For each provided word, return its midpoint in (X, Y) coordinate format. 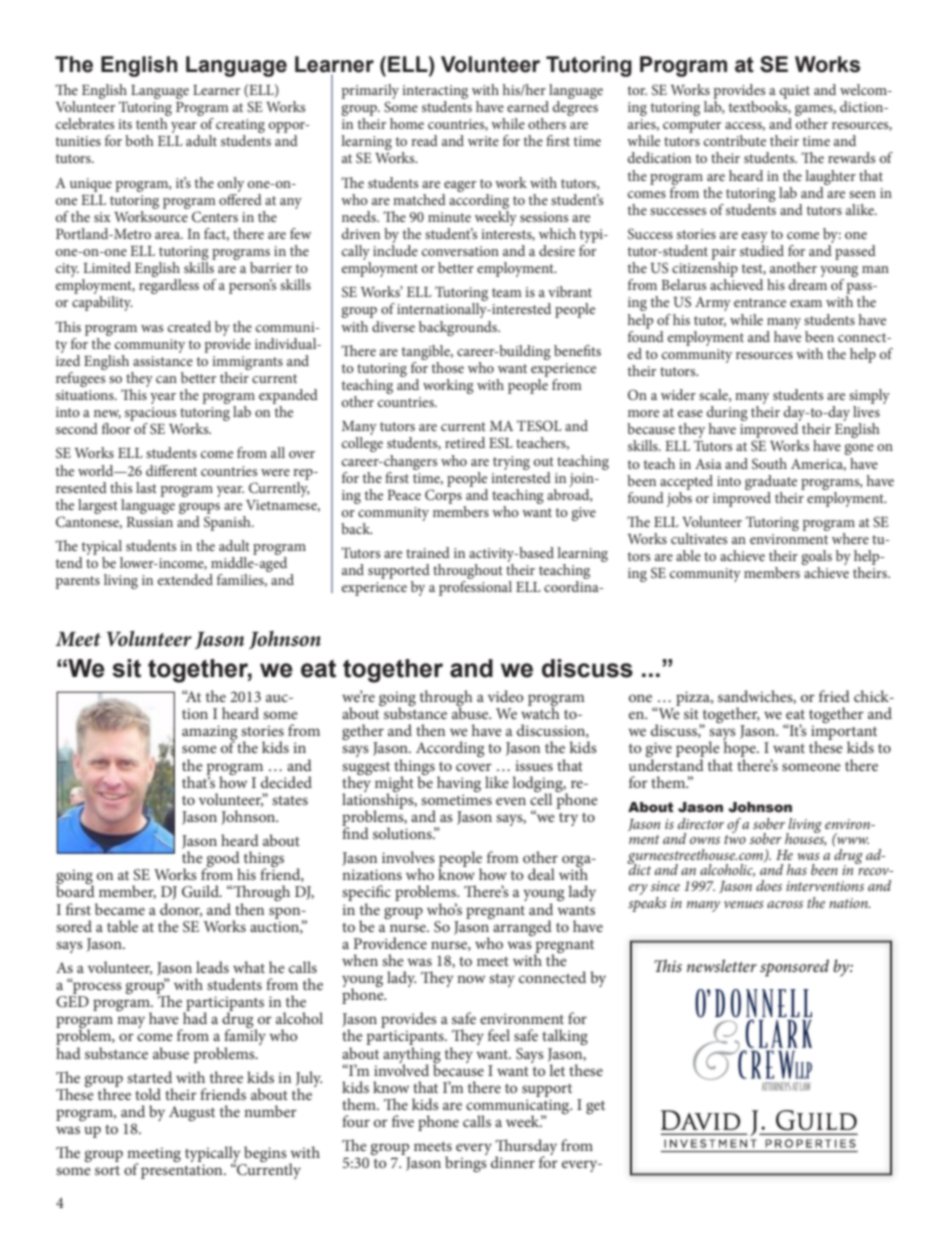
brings (466, 1163)
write (483, 141)
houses (806, 838)
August (192, 1113)
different (171, 470)
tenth (152, 123)
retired (465, 442)
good (222, 860)
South (769, 464)
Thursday (526, 1148)
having (459, 784)
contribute (735, 140)
